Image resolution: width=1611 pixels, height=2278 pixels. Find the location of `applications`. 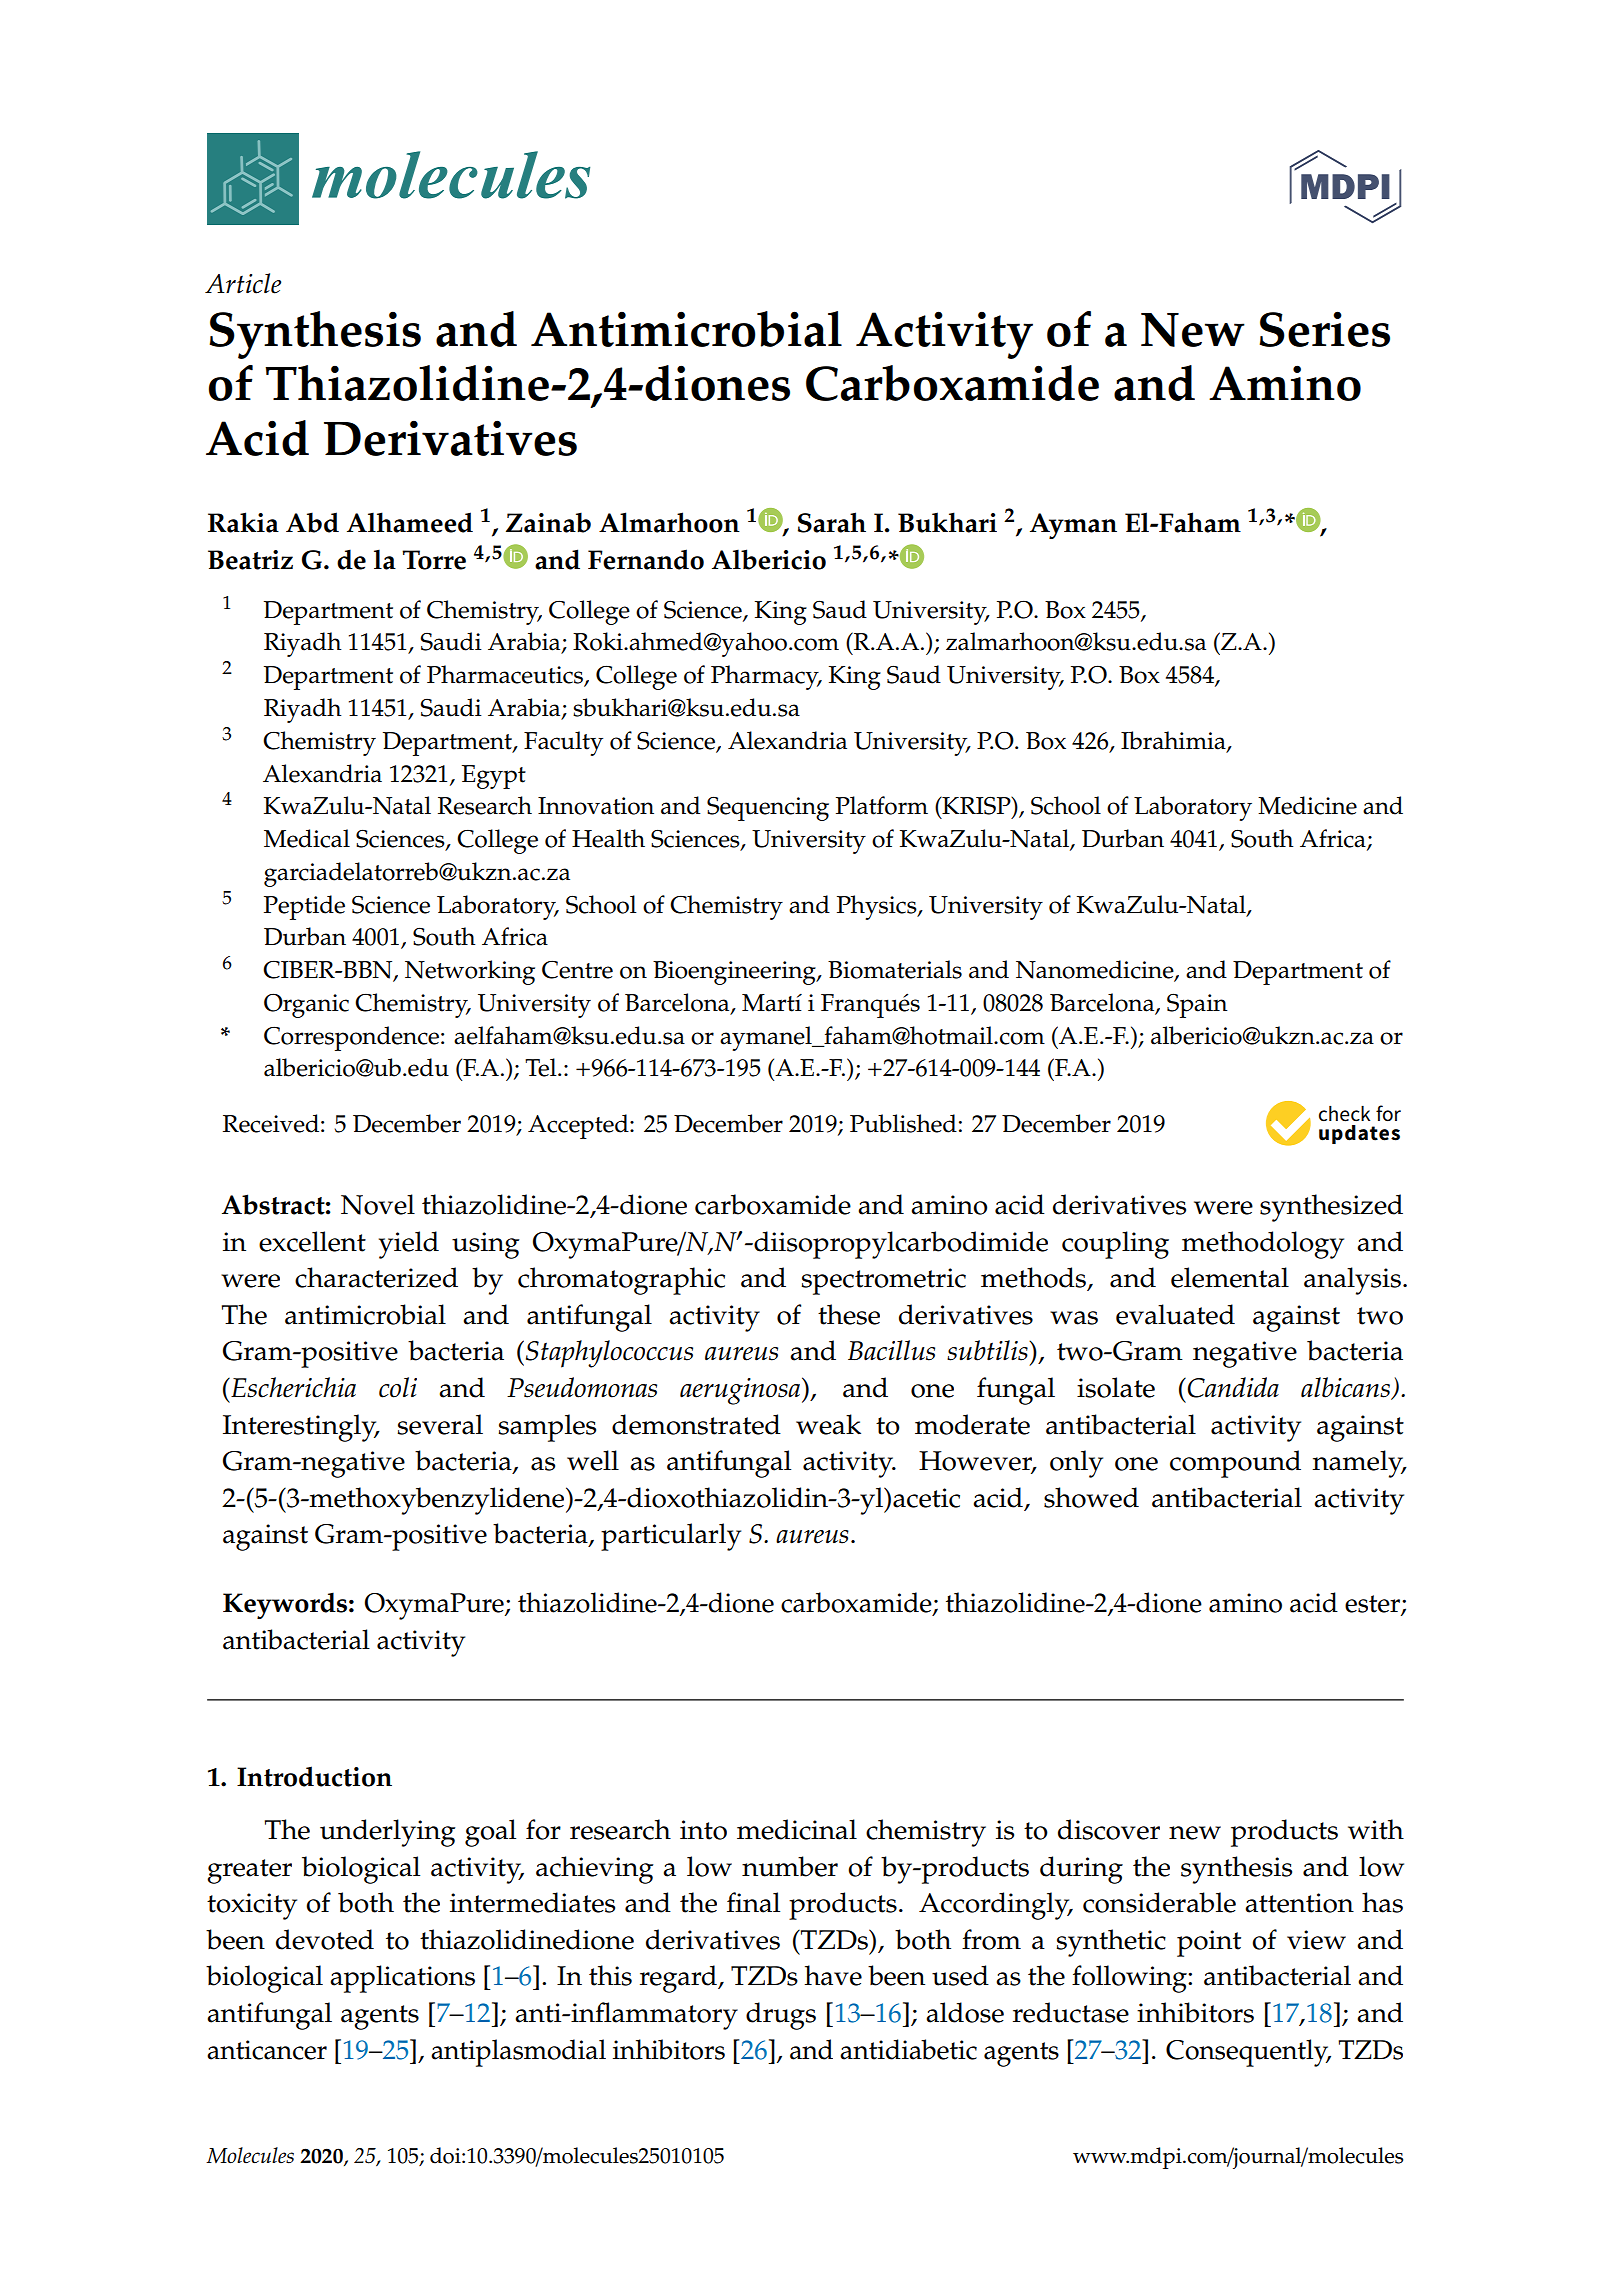

applications is located at coordinates (402, 1979).
